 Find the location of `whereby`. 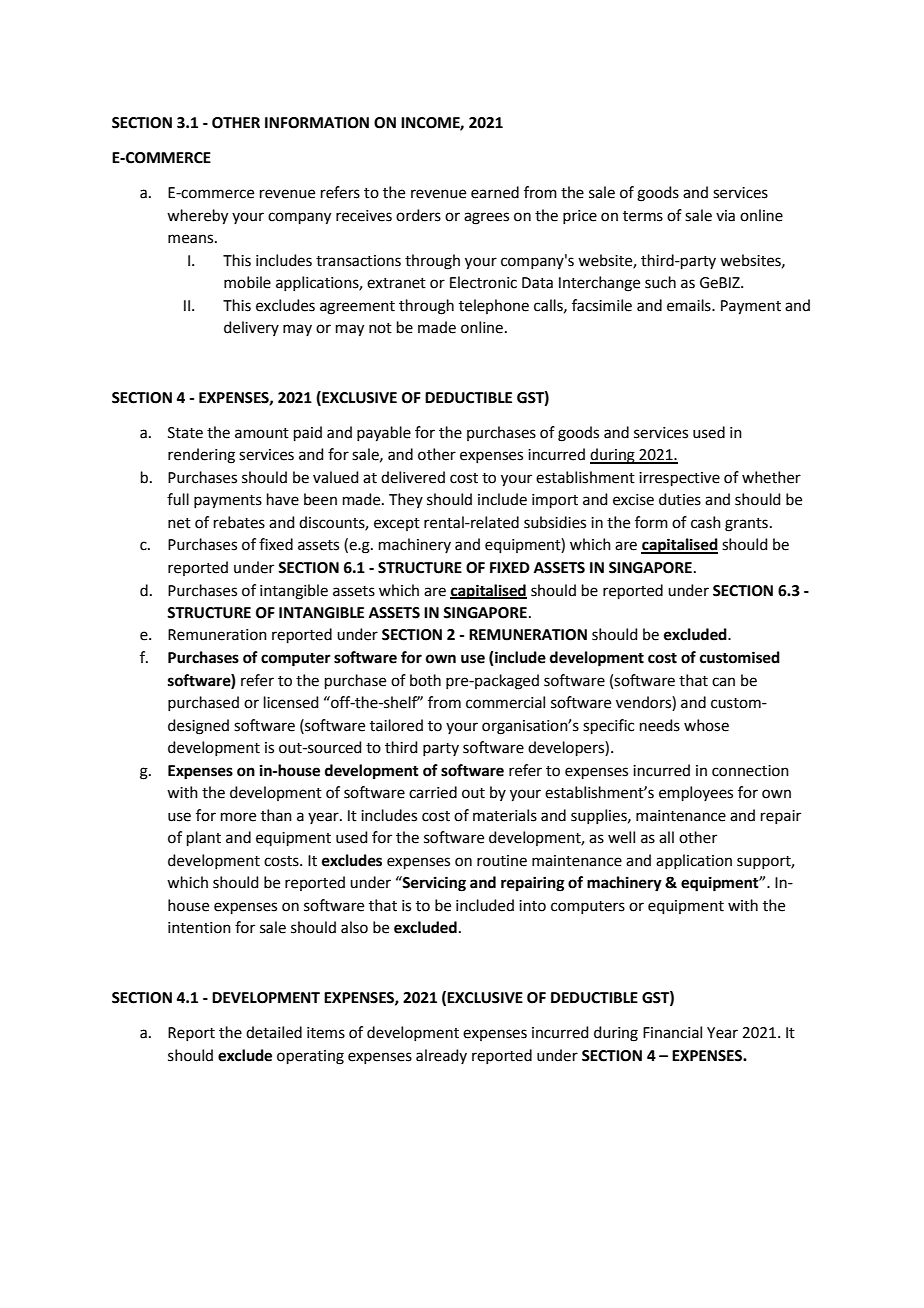

whereby is located at coordinates (197, 217).
